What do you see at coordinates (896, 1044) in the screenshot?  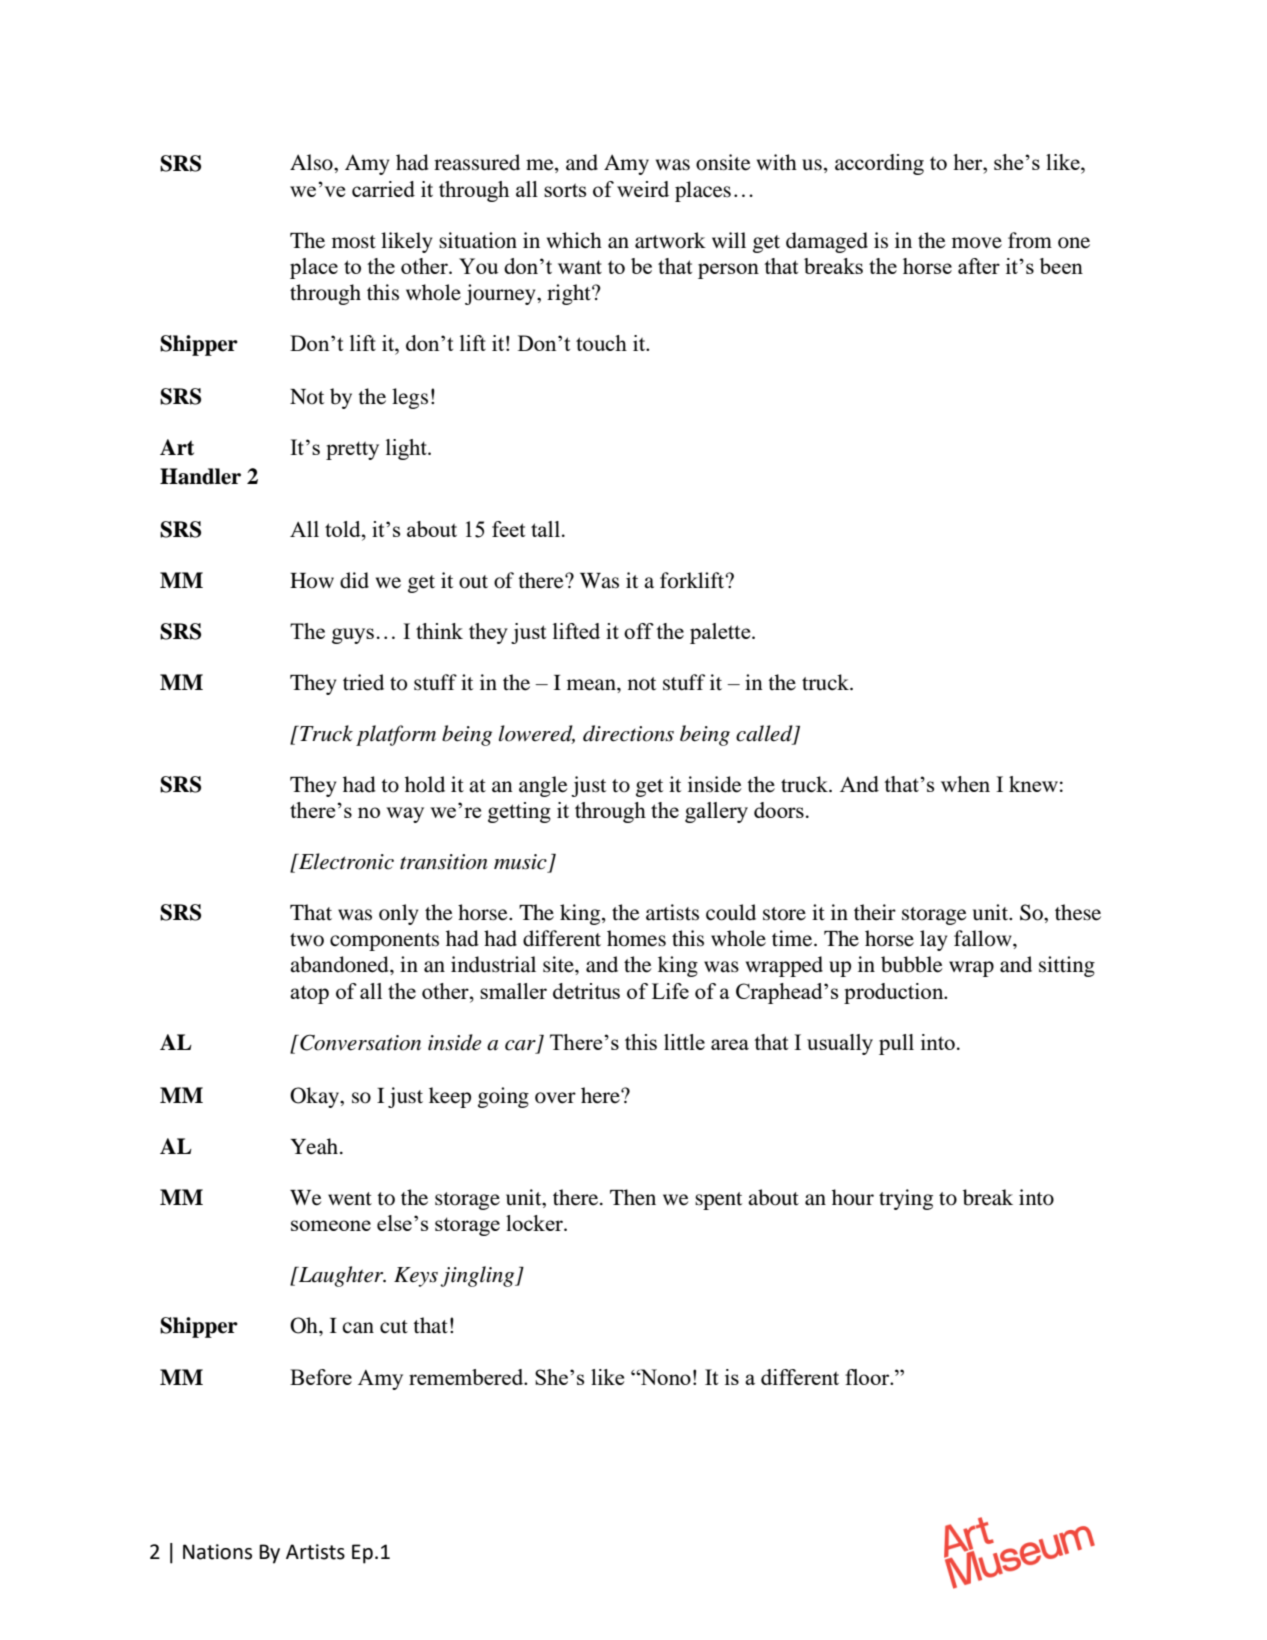 I see `pull` at bounding box center [896, 1044].
